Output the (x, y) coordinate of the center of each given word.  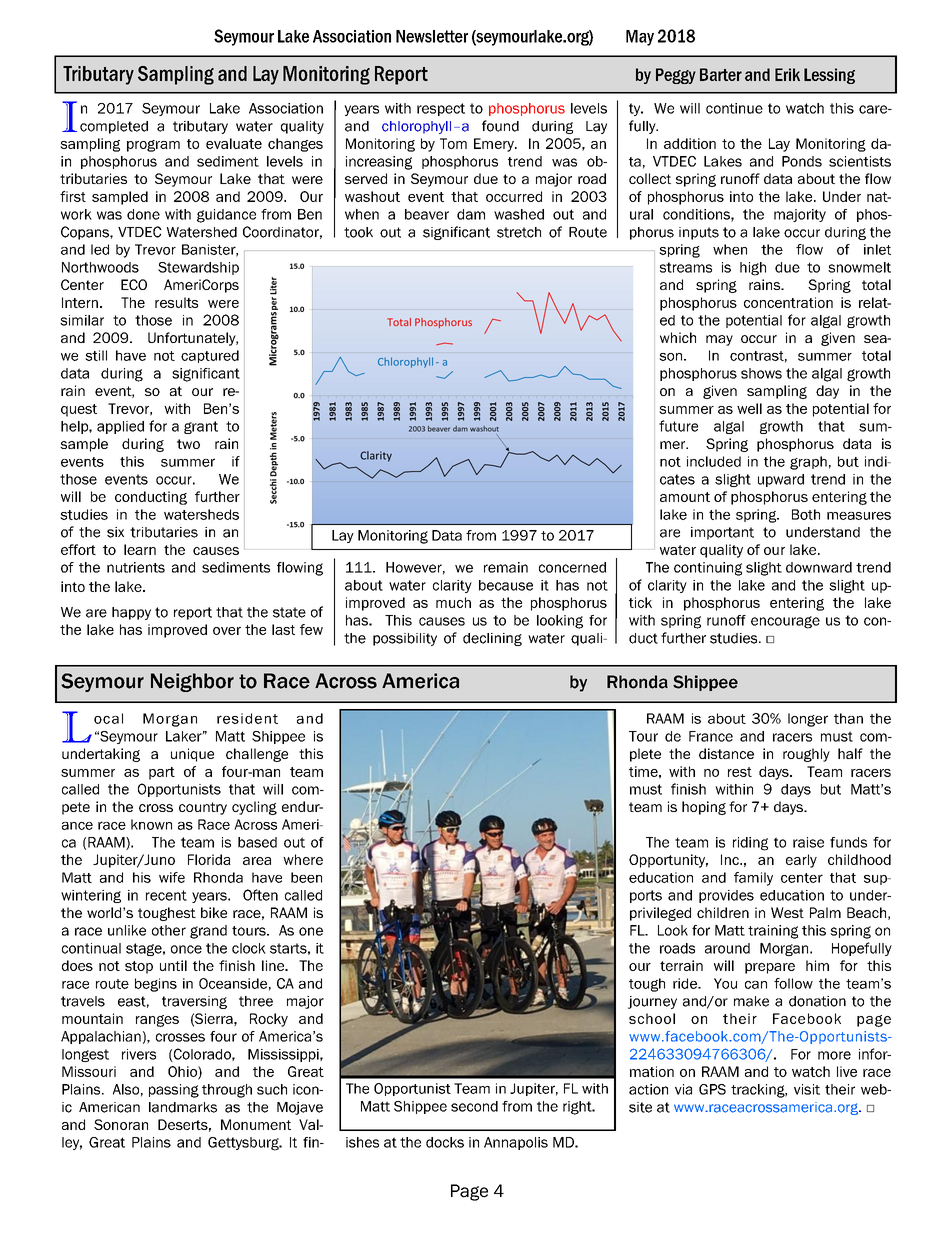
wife (172, 877)
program (153, 146)
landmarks (183, 1107)
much (453, 602)
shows (761, 373)
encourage (785, 622)
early (801, 861)
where (303, 859)
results (176, 302)
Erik (787, 74)
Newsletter (432, 36)
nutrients (136, 567)
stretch (519, 232)
